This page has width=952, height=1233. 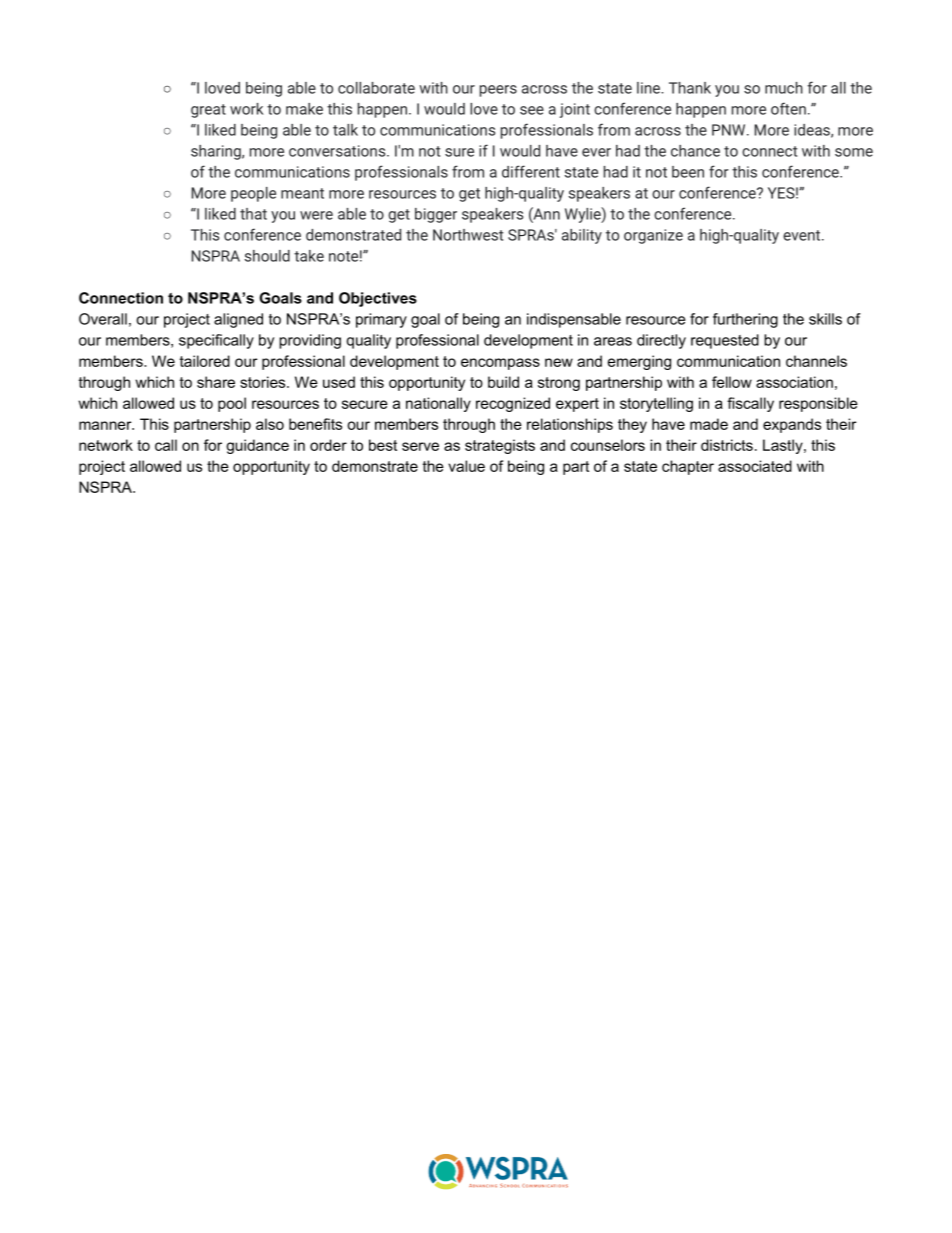 What do you see at coordinates (503, 382) in the page?
I see `build` at bounding box center [503, 382].
